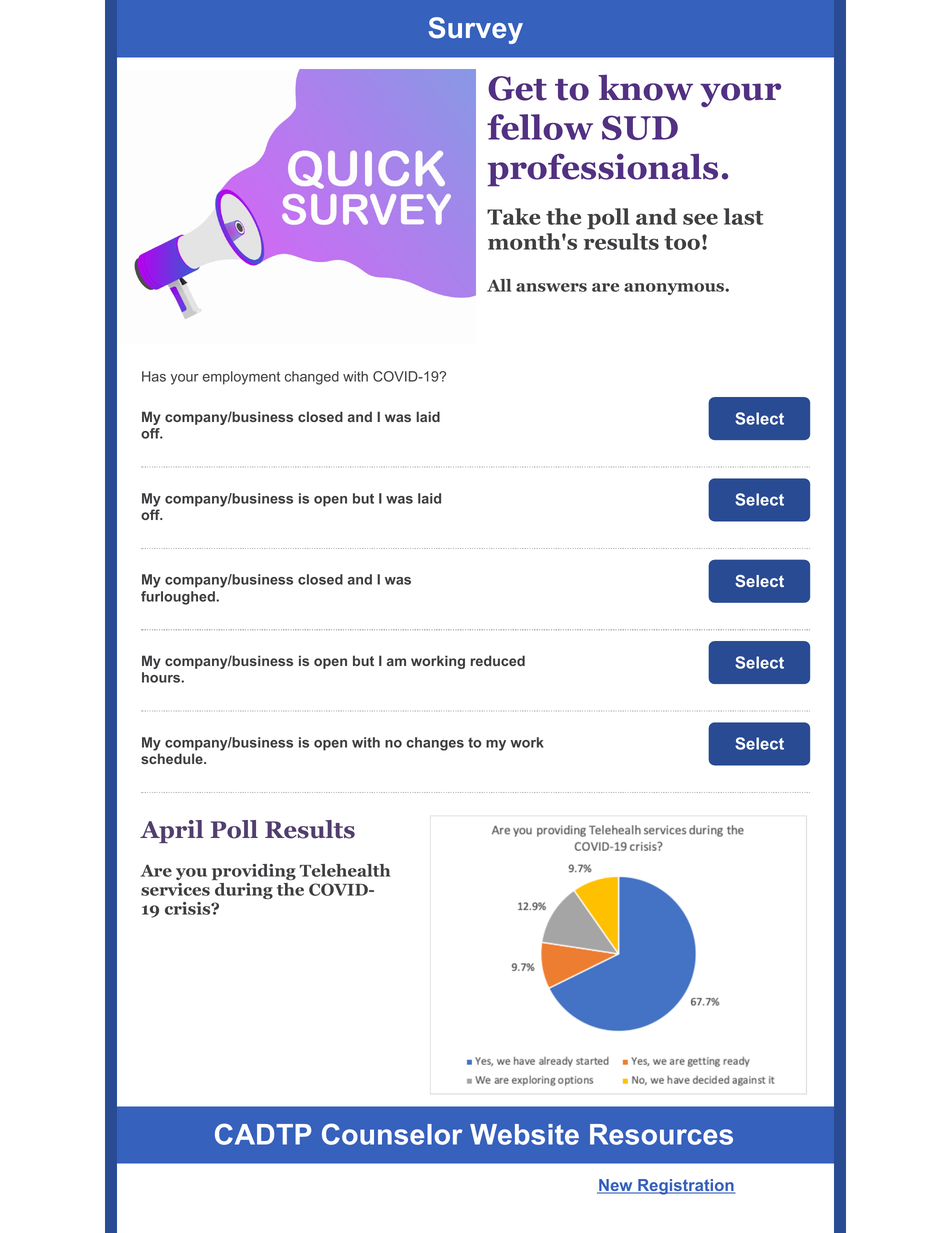  Describe the element at coordinates (173, 758) in the image. I see `schedule` at that location.
